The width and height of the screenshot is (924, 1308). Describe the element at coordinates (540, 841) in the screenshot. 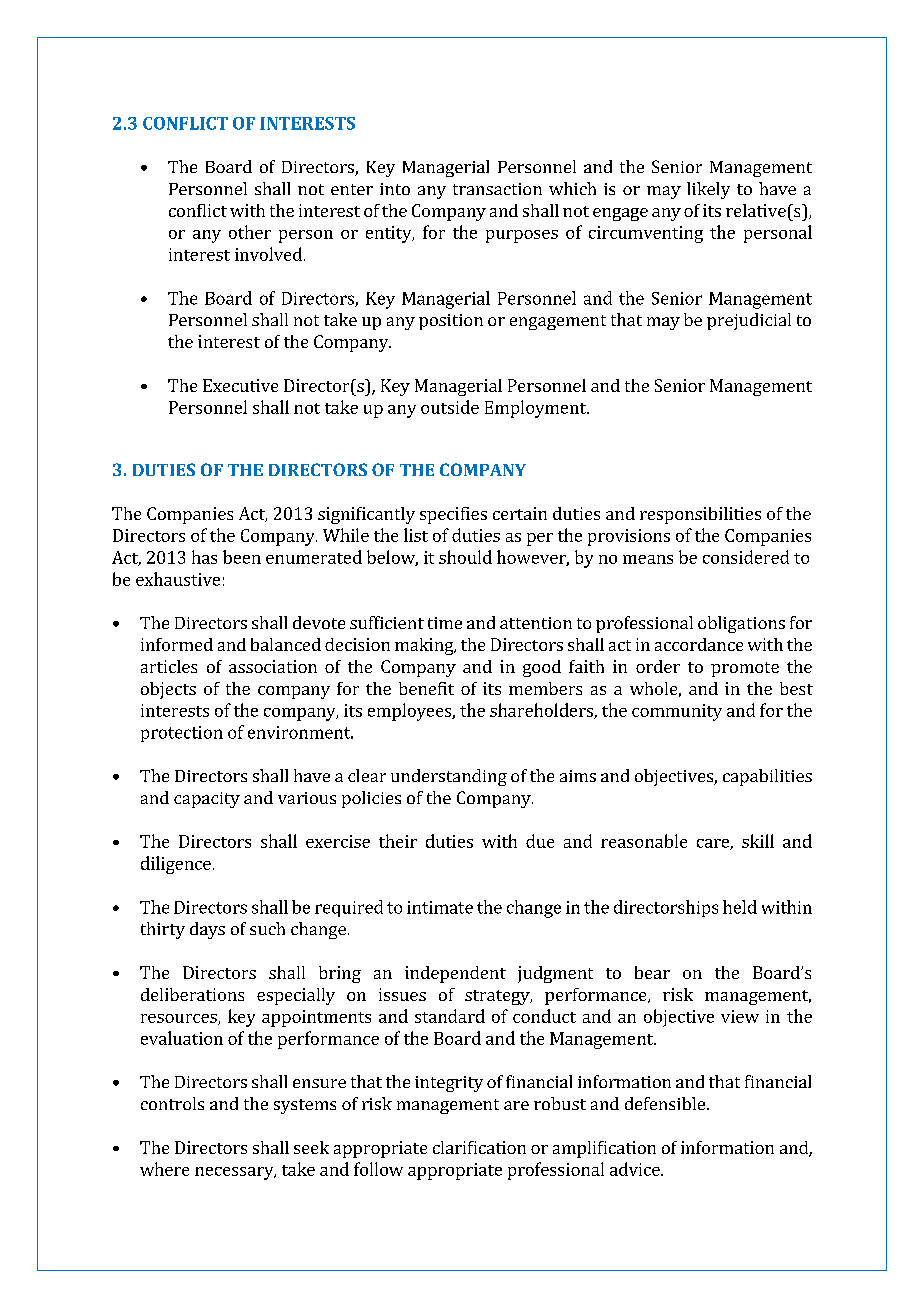

I see `due` at that location.
